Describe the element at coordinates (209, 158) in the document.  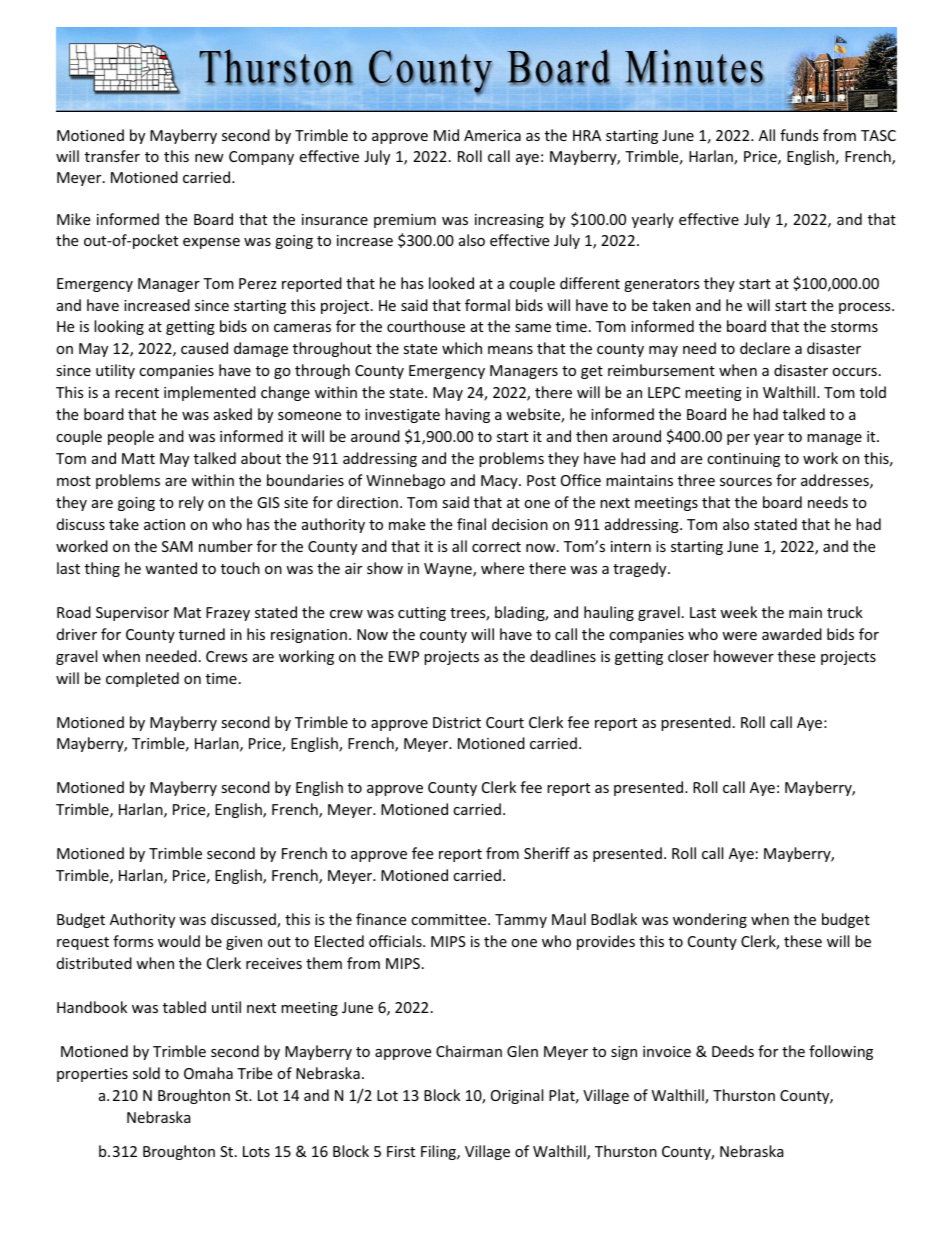
I see `new` at that location.
